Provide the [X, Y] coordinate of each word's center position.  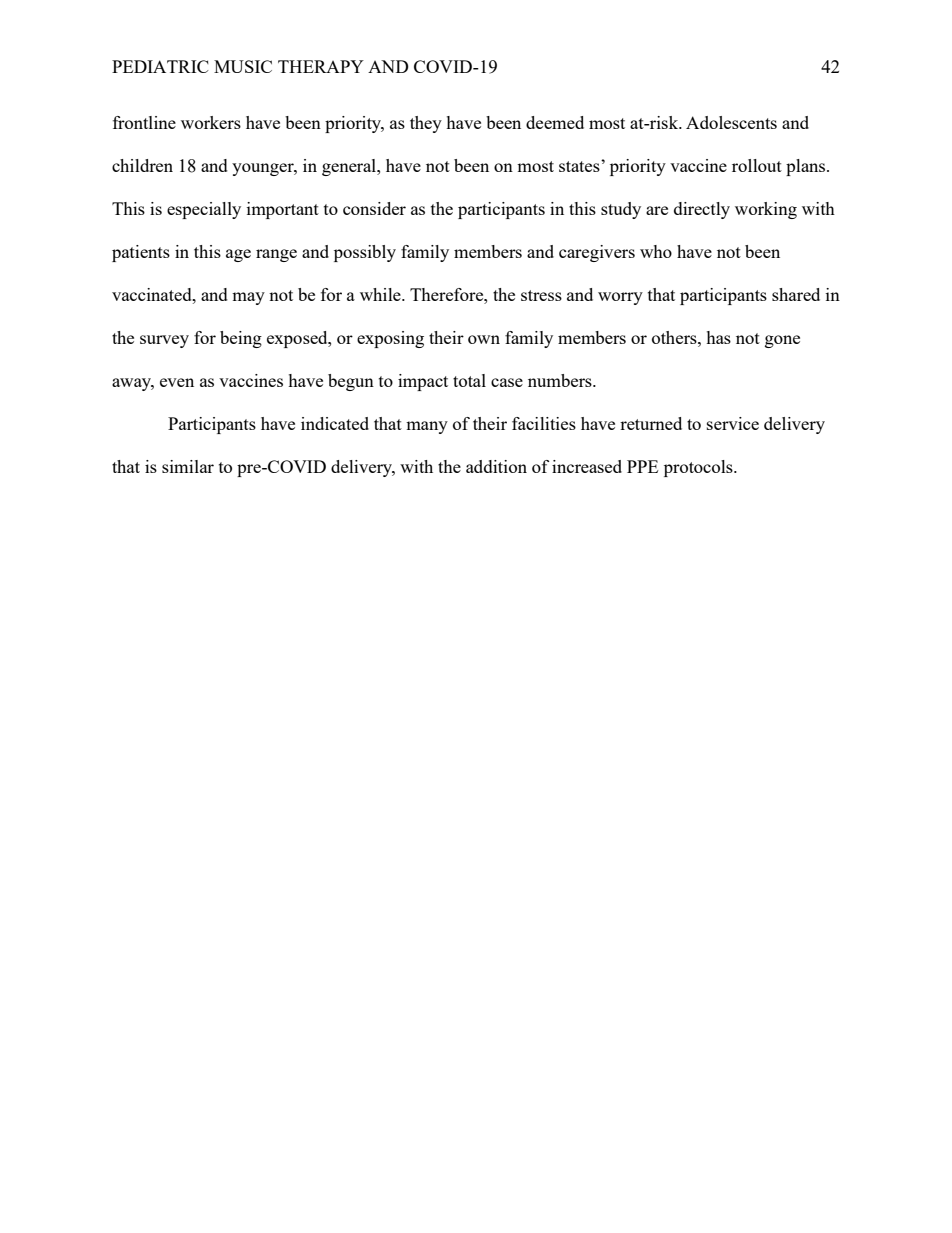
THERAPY [321, 66]
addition [496, 466]
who [656, 251]
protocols [699, 468]
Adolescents [731, 122]
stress [541, 295]
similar [188, 466]
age [238, 255]
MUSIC [243, 66]
